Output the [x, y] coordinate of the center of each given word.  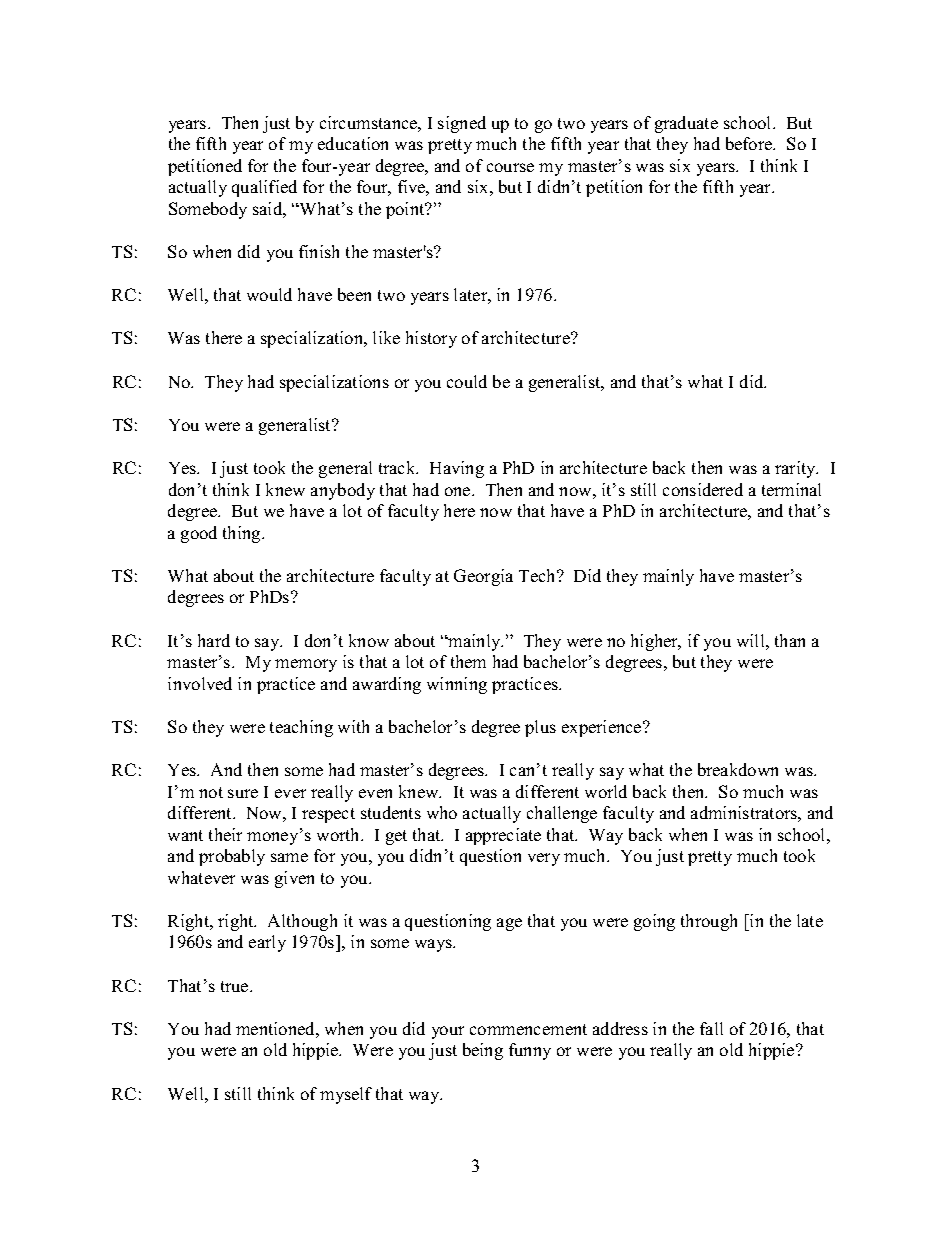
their [225, 834]
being [483, 1051]
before [750, 143]
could [467, 381]
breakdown [738, 769]
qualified [264, 188]
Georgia [483, 577]
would [269, 294]
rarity [796, 469]
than [790, 640]
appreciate [503, 836]
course [510, 167]
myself [346, 1095]
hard [214, 640]
